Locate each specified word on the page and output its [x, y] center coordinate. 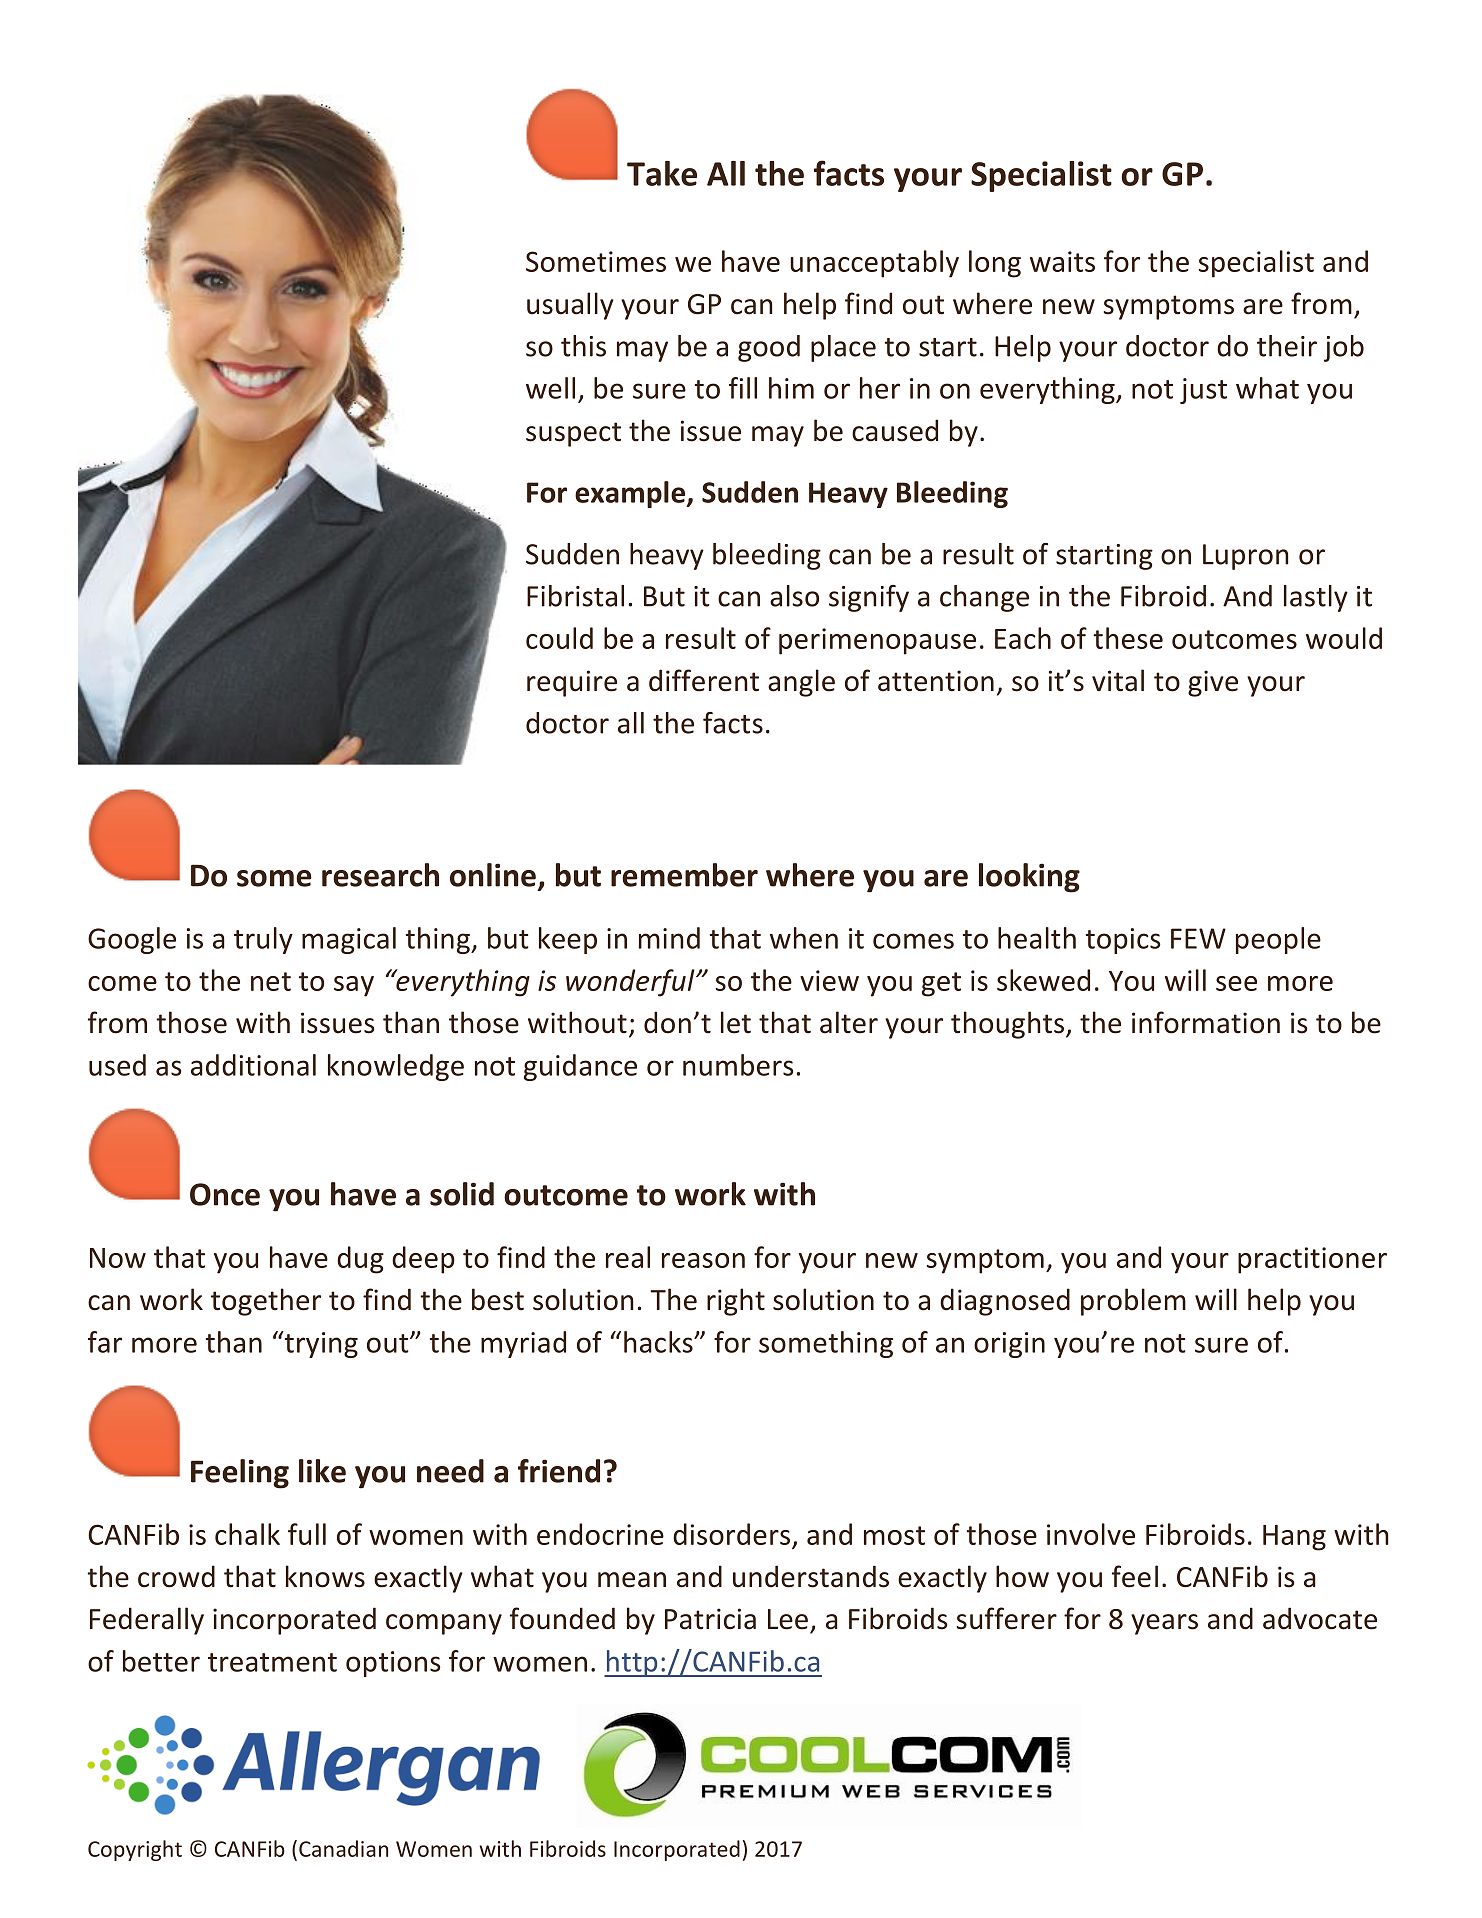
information [1206, 1022]
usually [570, 306]
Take [662, 173]
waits [1062, 261]
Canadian [343, 1848]
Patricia [710, 1619]
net [271, 981]
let [736, 1022]
